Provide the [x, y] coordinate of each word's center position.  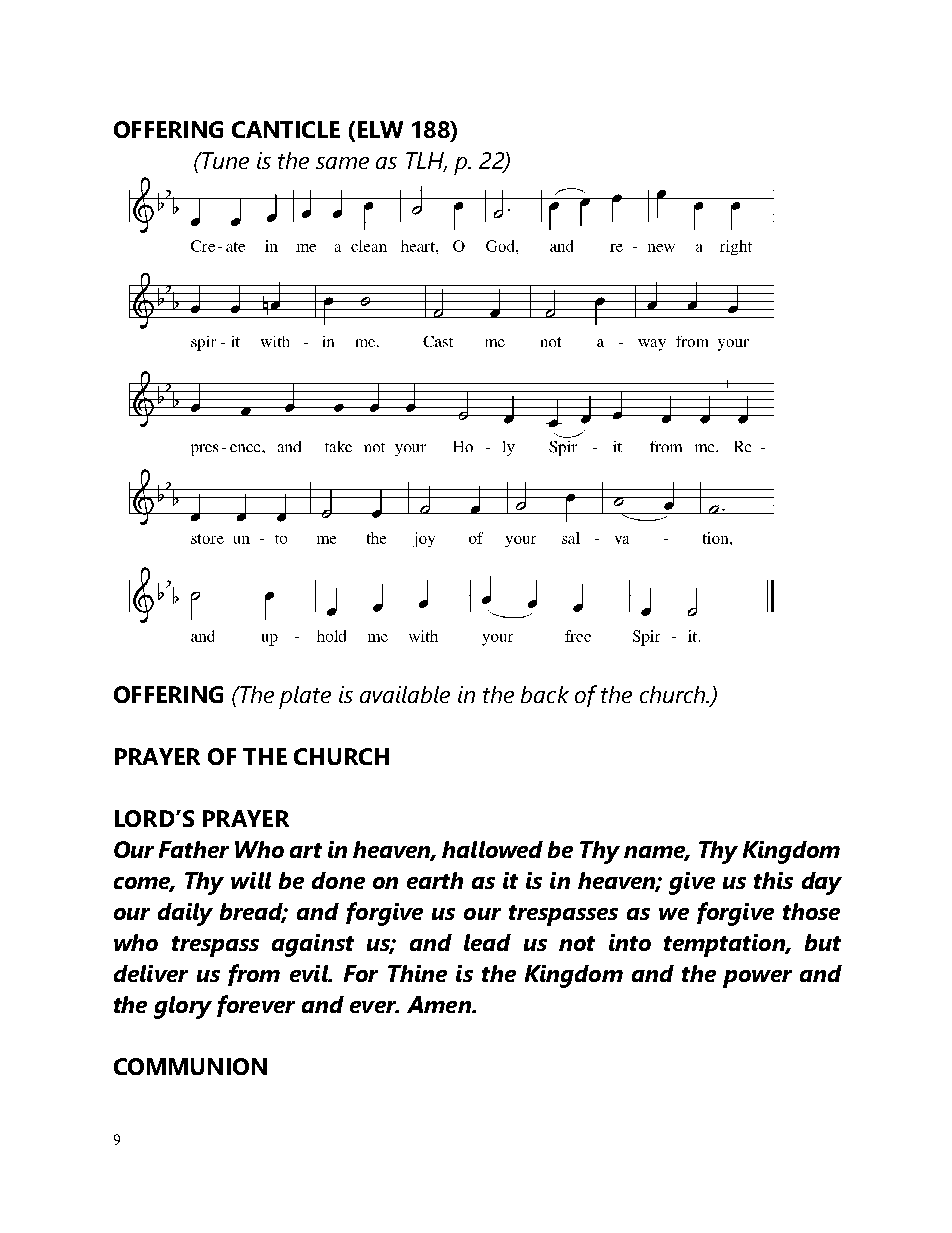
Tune [224, 160]
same [342, 163]
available [405, 694]
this [773, 880]
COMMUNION [190, 1066]
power [757, 979]
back [545, 694]
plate [305, 697]
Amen [440, 1004]
